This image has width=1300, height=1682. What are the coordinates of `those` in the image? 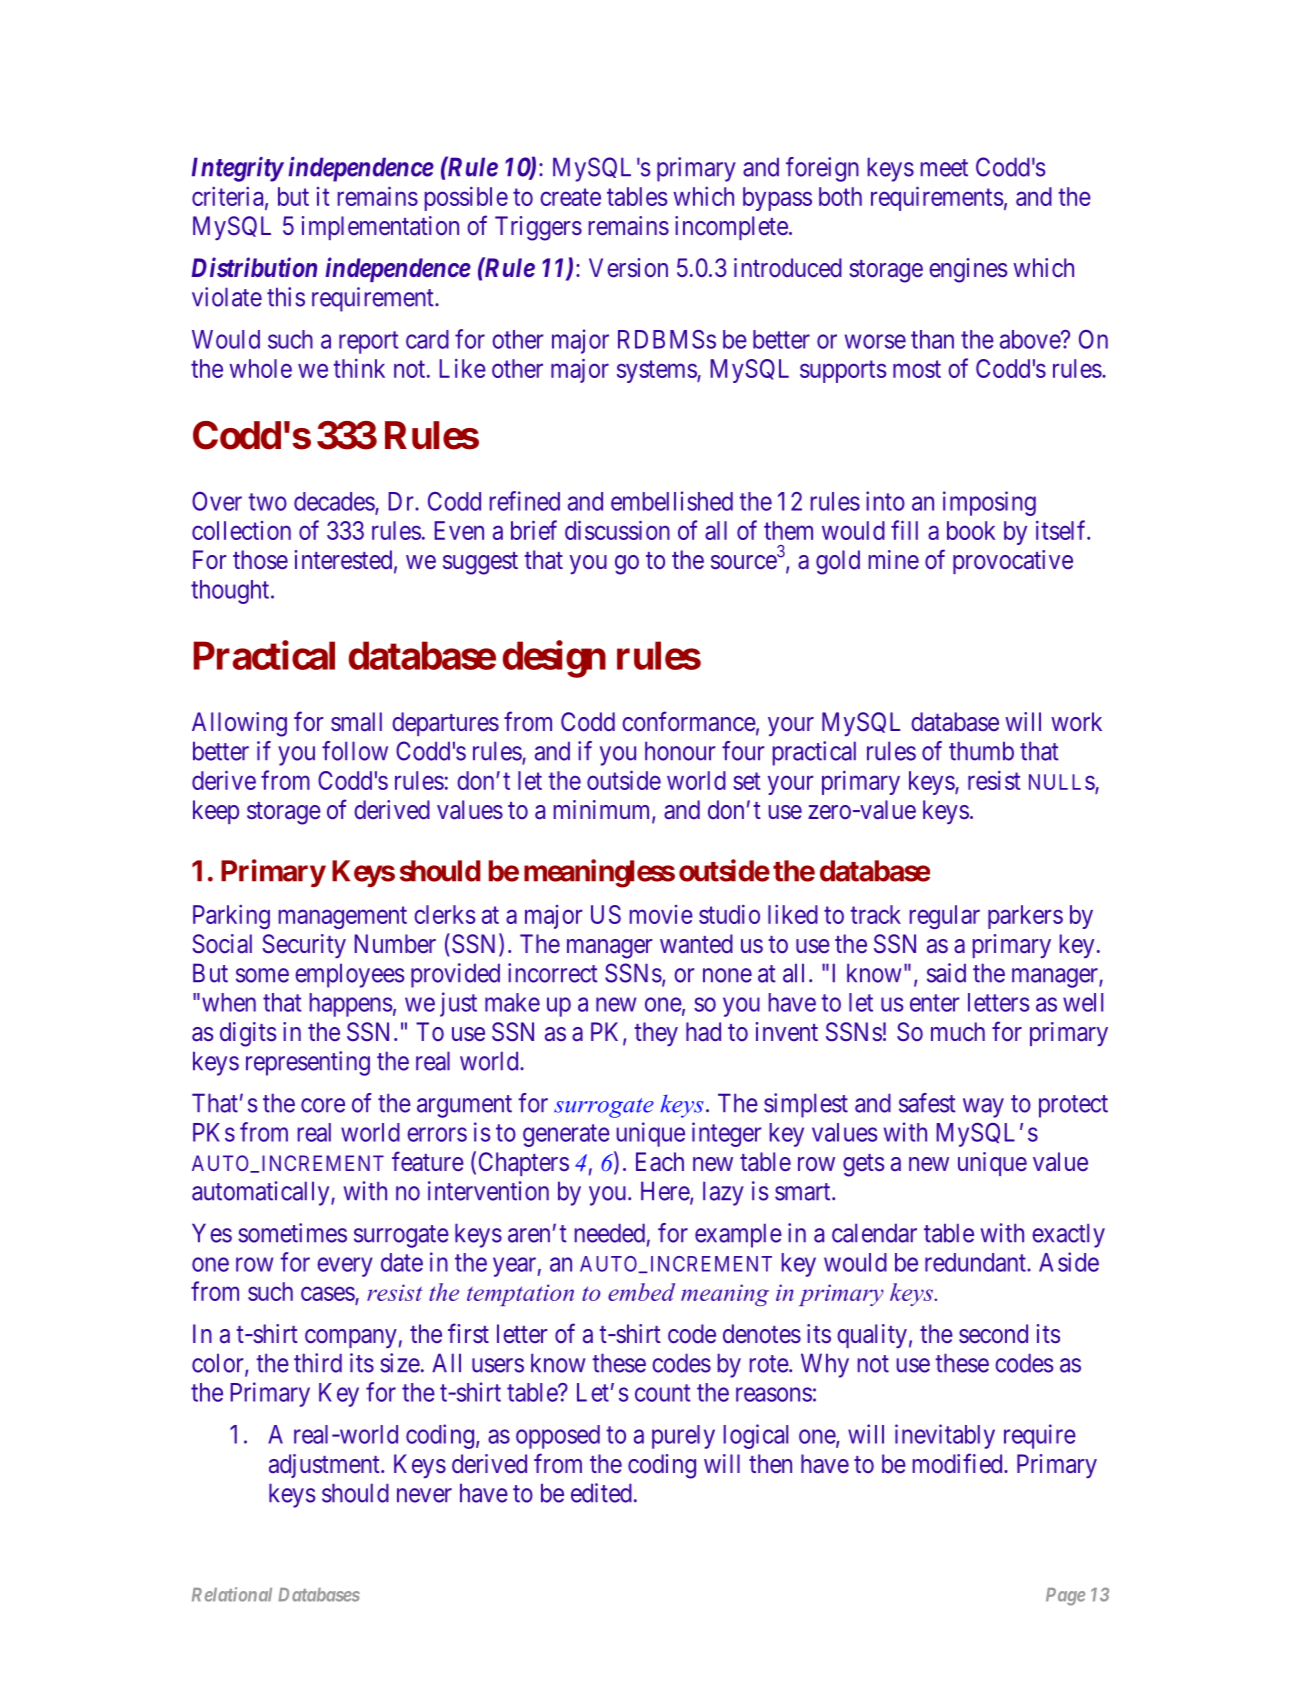 It's located at (260, 560).
